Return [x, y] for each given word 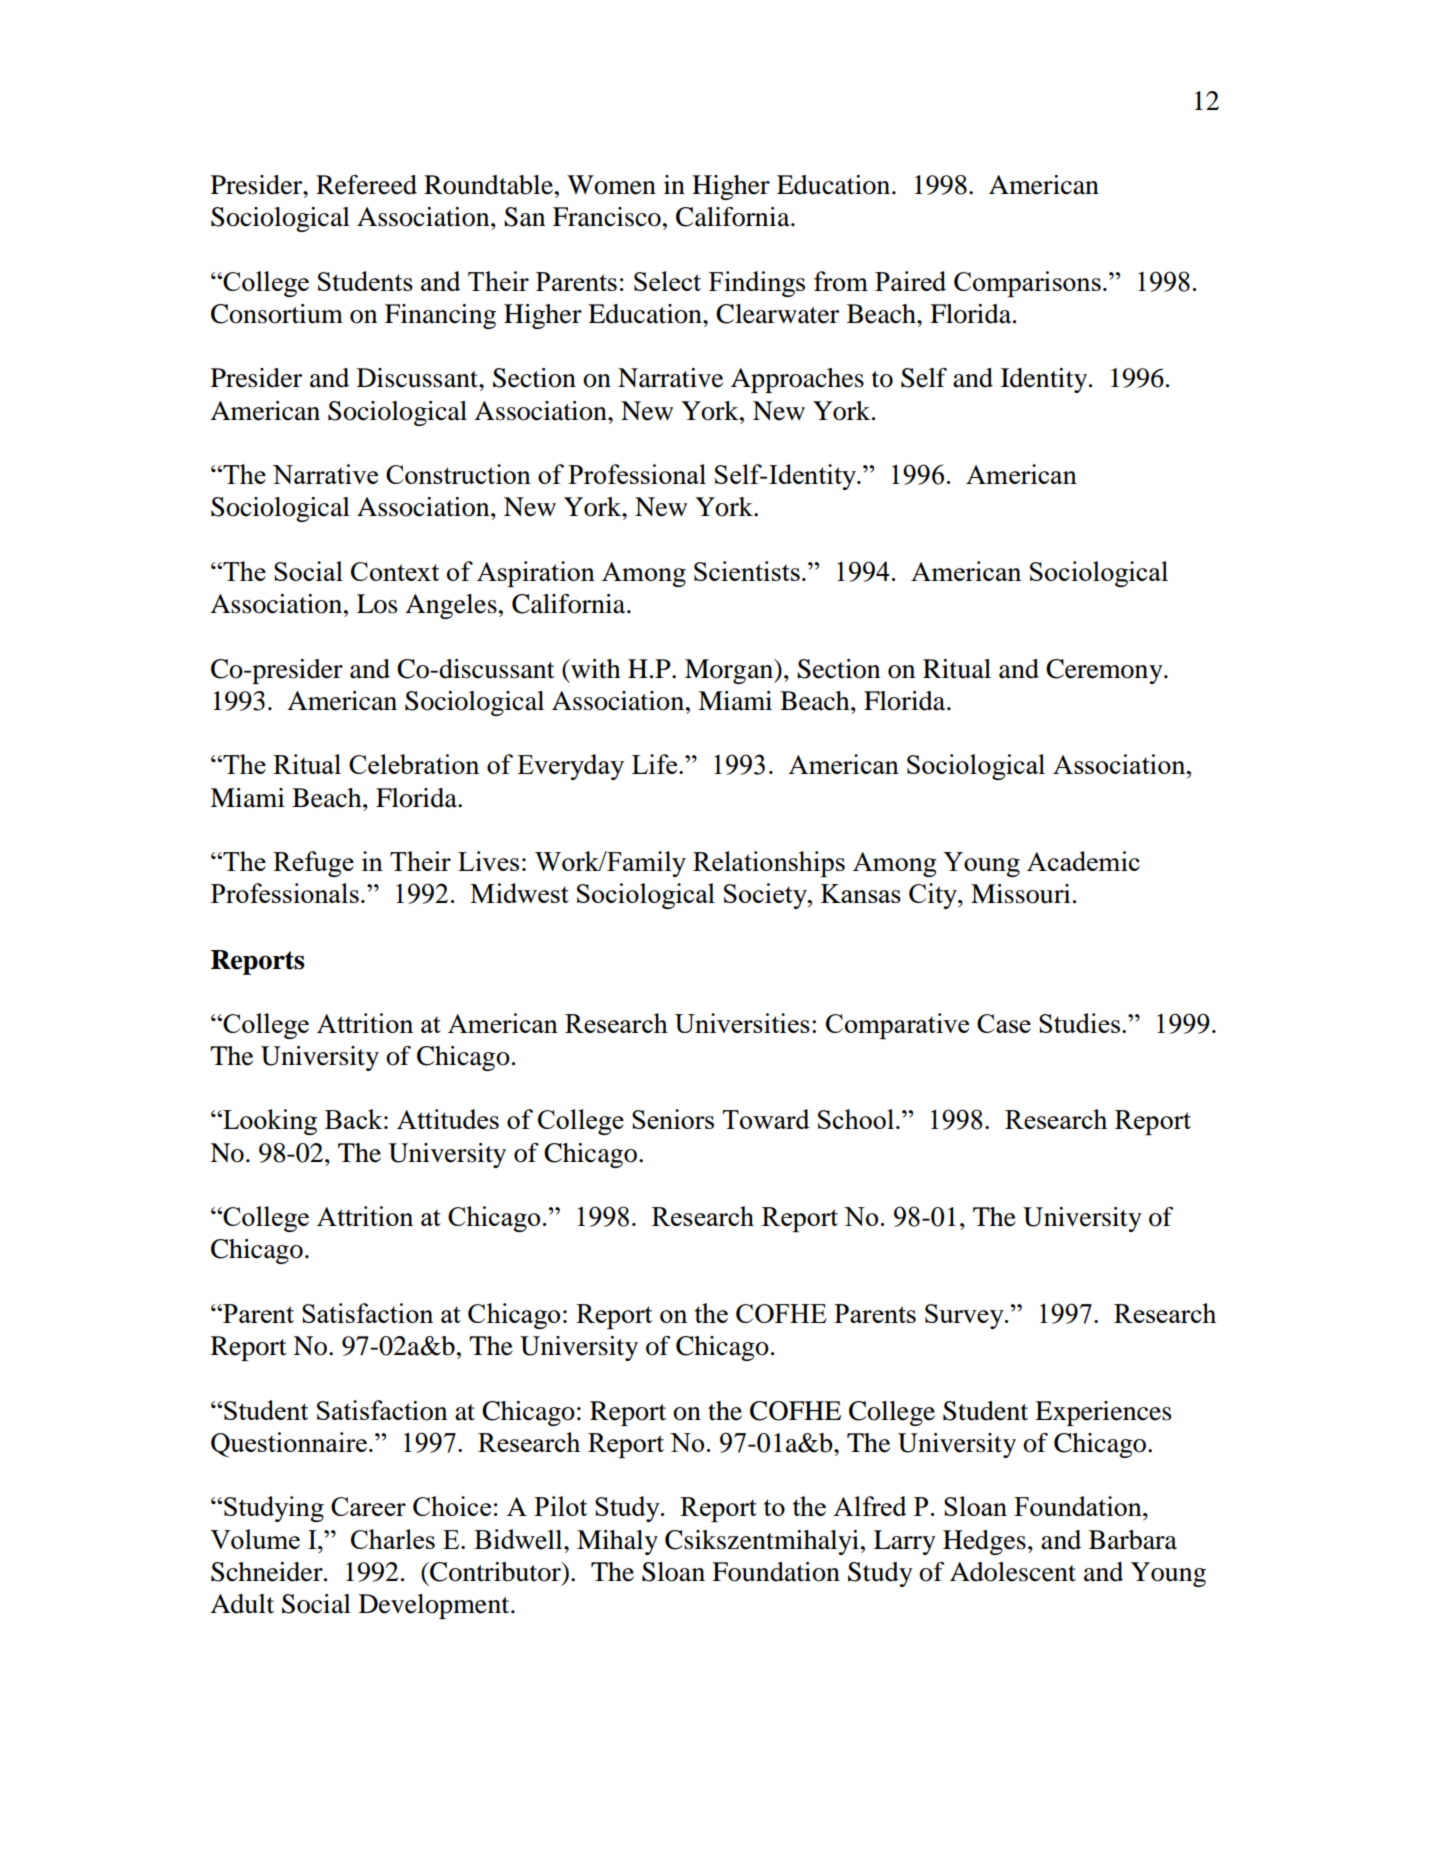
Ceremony [1105, 671]
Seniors [673, 1119]
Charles [393, 1539]
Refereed [366, 185]
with [594, 669]
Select [667, 281]
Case [1004, 1023]
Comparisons [1027, 284]
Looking [269, 1122]
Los [377, 604]
